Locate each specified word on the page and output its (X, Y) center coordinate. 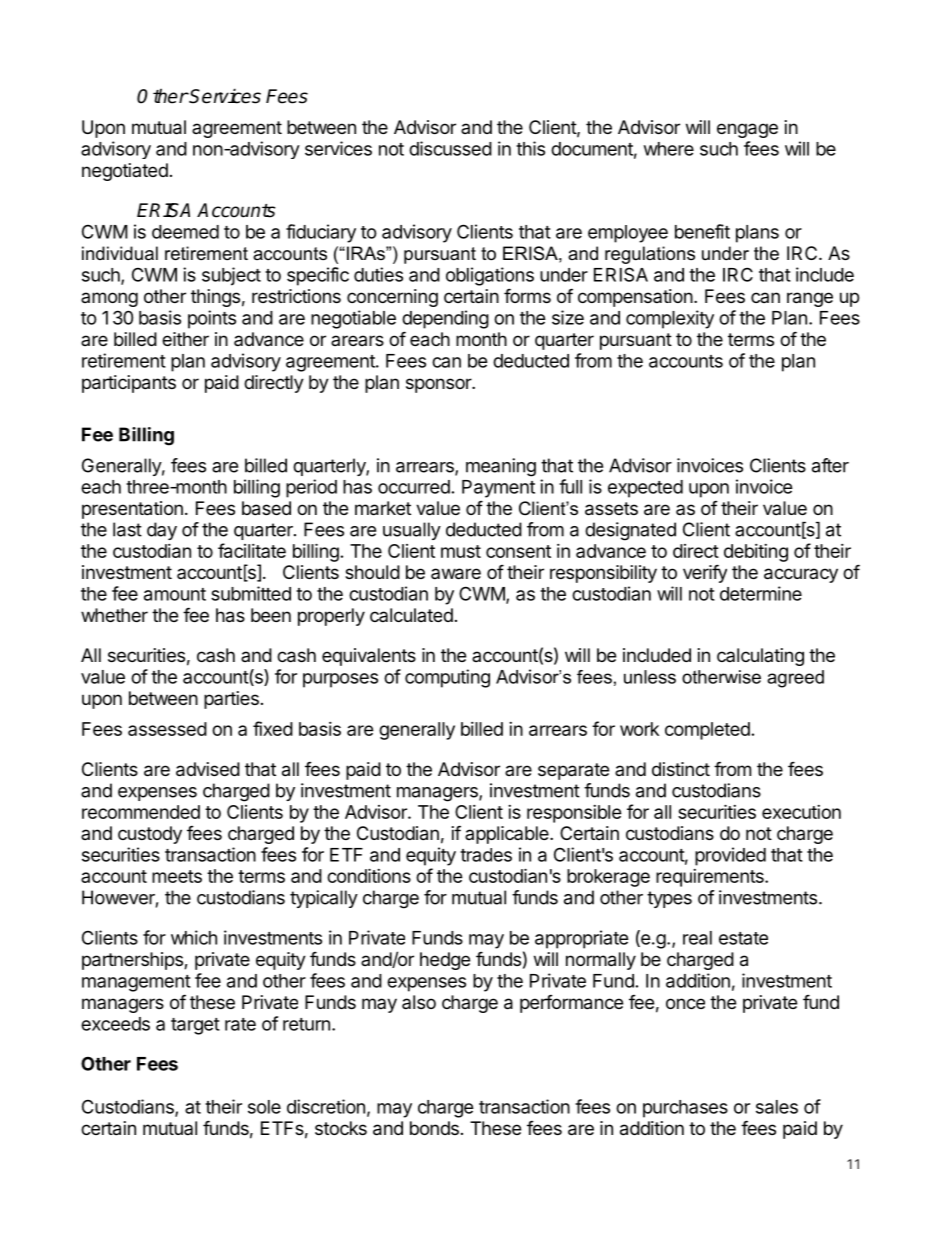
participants (129, 384)
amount (175, 594)
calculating (760, 657)
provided (730, 856)
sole (264, 1107)
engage (747, 130)
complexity (670, 319)
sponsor (439, 385)
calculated (411, 615)
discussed (450, 148)
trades (486, 855)
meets (177, 876)
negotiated (125, 172)
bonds (434, 1128)
